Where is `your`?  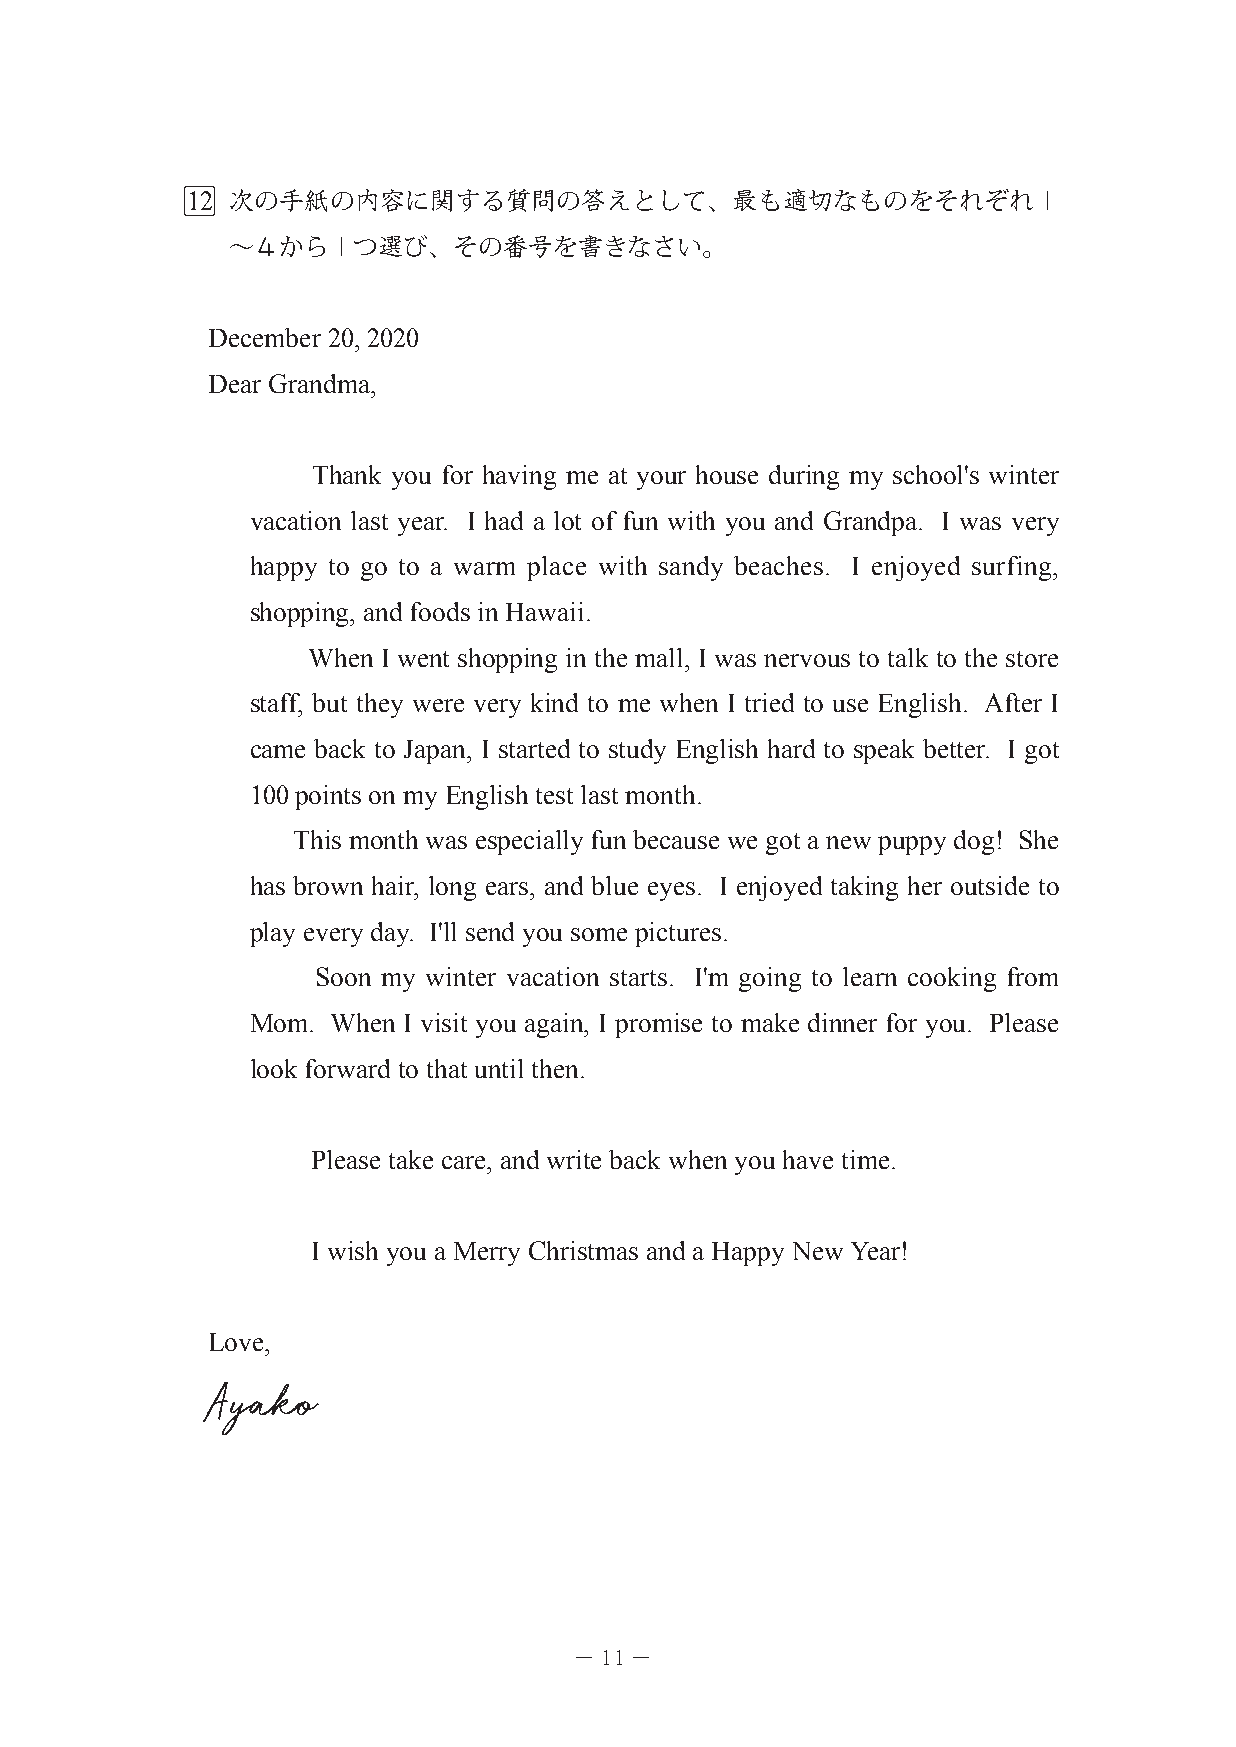 your is located at coordinates (661, 480).
